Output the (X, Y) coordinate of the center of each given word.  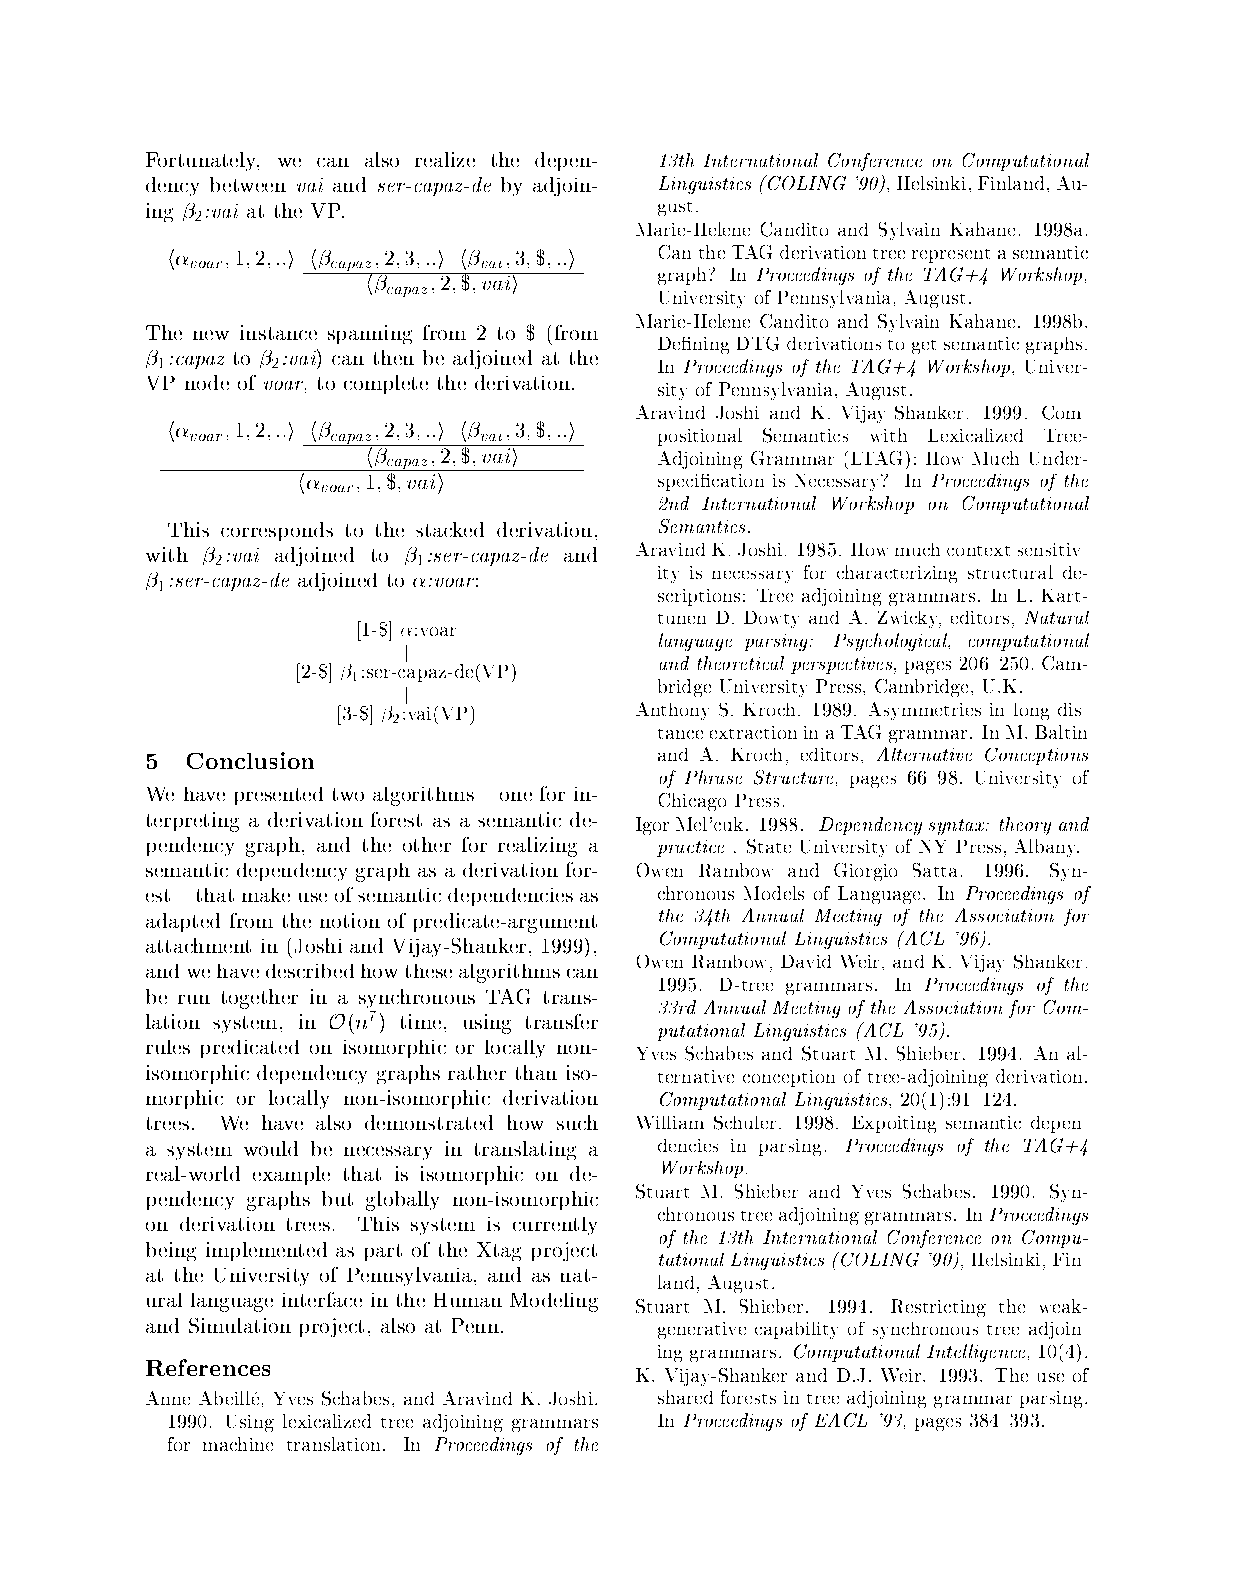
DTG (758, 344)
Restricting (938, 1308)
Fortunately (202, 161)
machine (238, 1444)
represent (951, 256)
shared (685, 1397)
